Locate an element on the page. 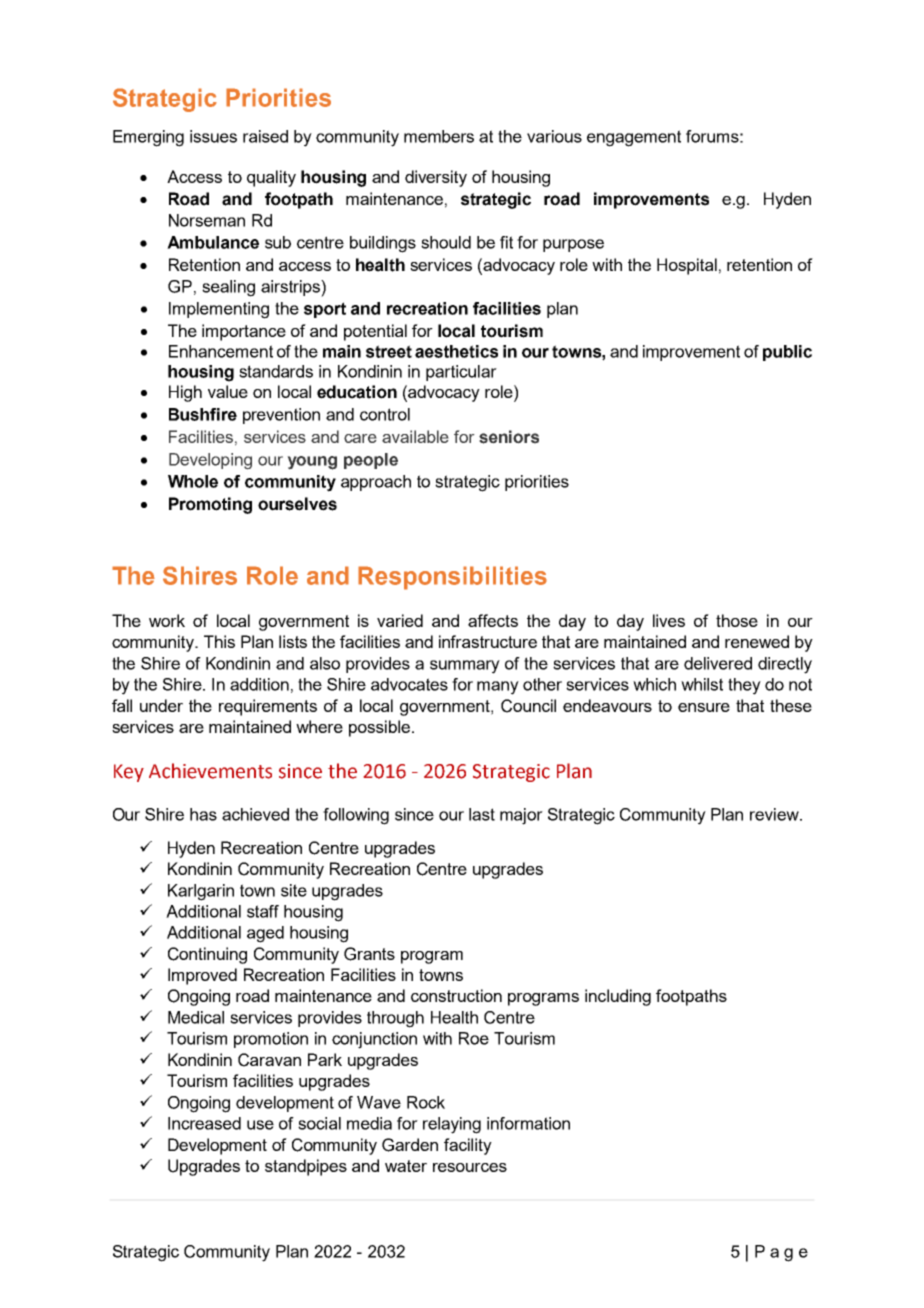 This image has width=924, height=1308. last is located at coordinates (482, 814).
